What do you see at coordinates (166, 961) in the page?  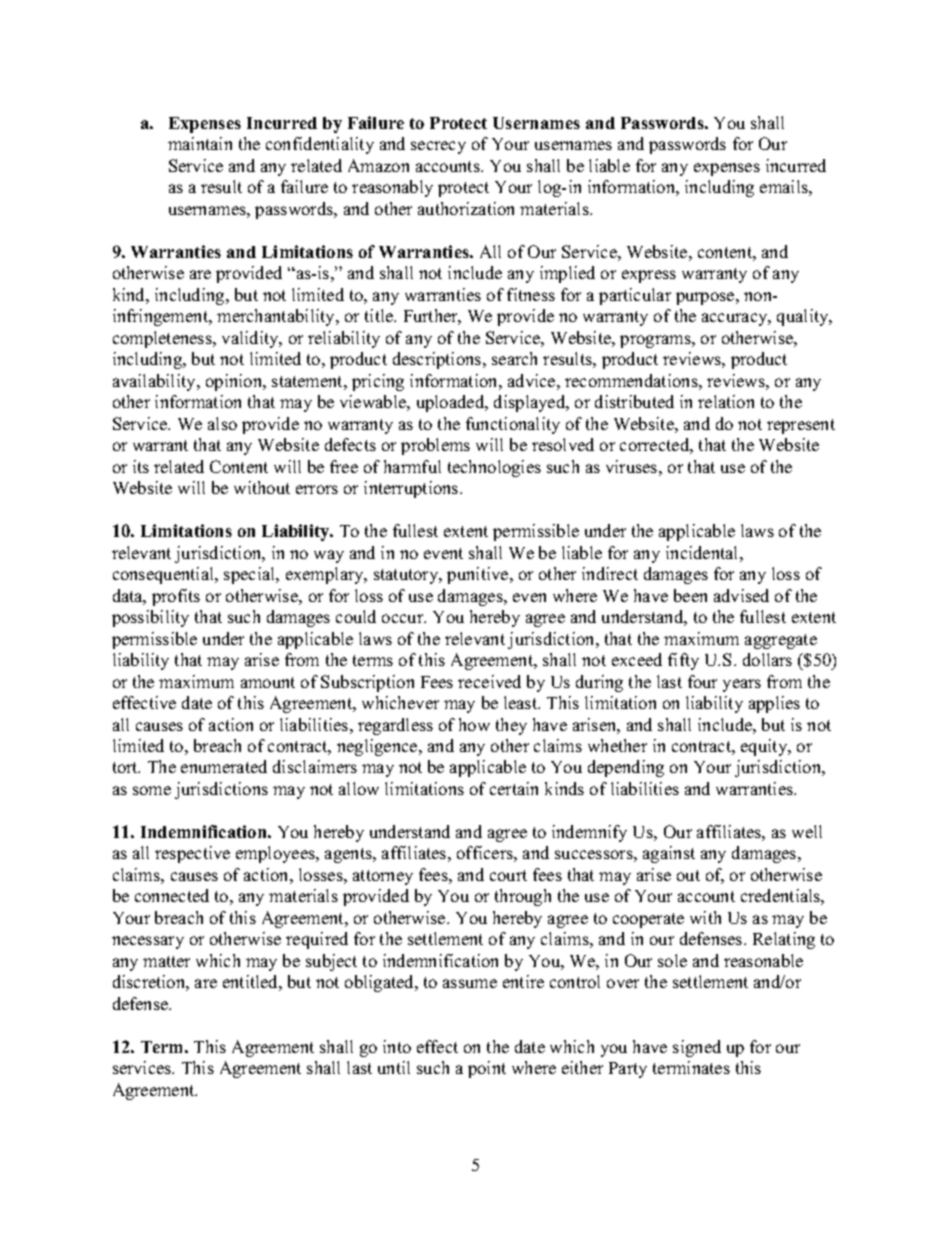 I see `matter` at bounding box center [166, 961].
